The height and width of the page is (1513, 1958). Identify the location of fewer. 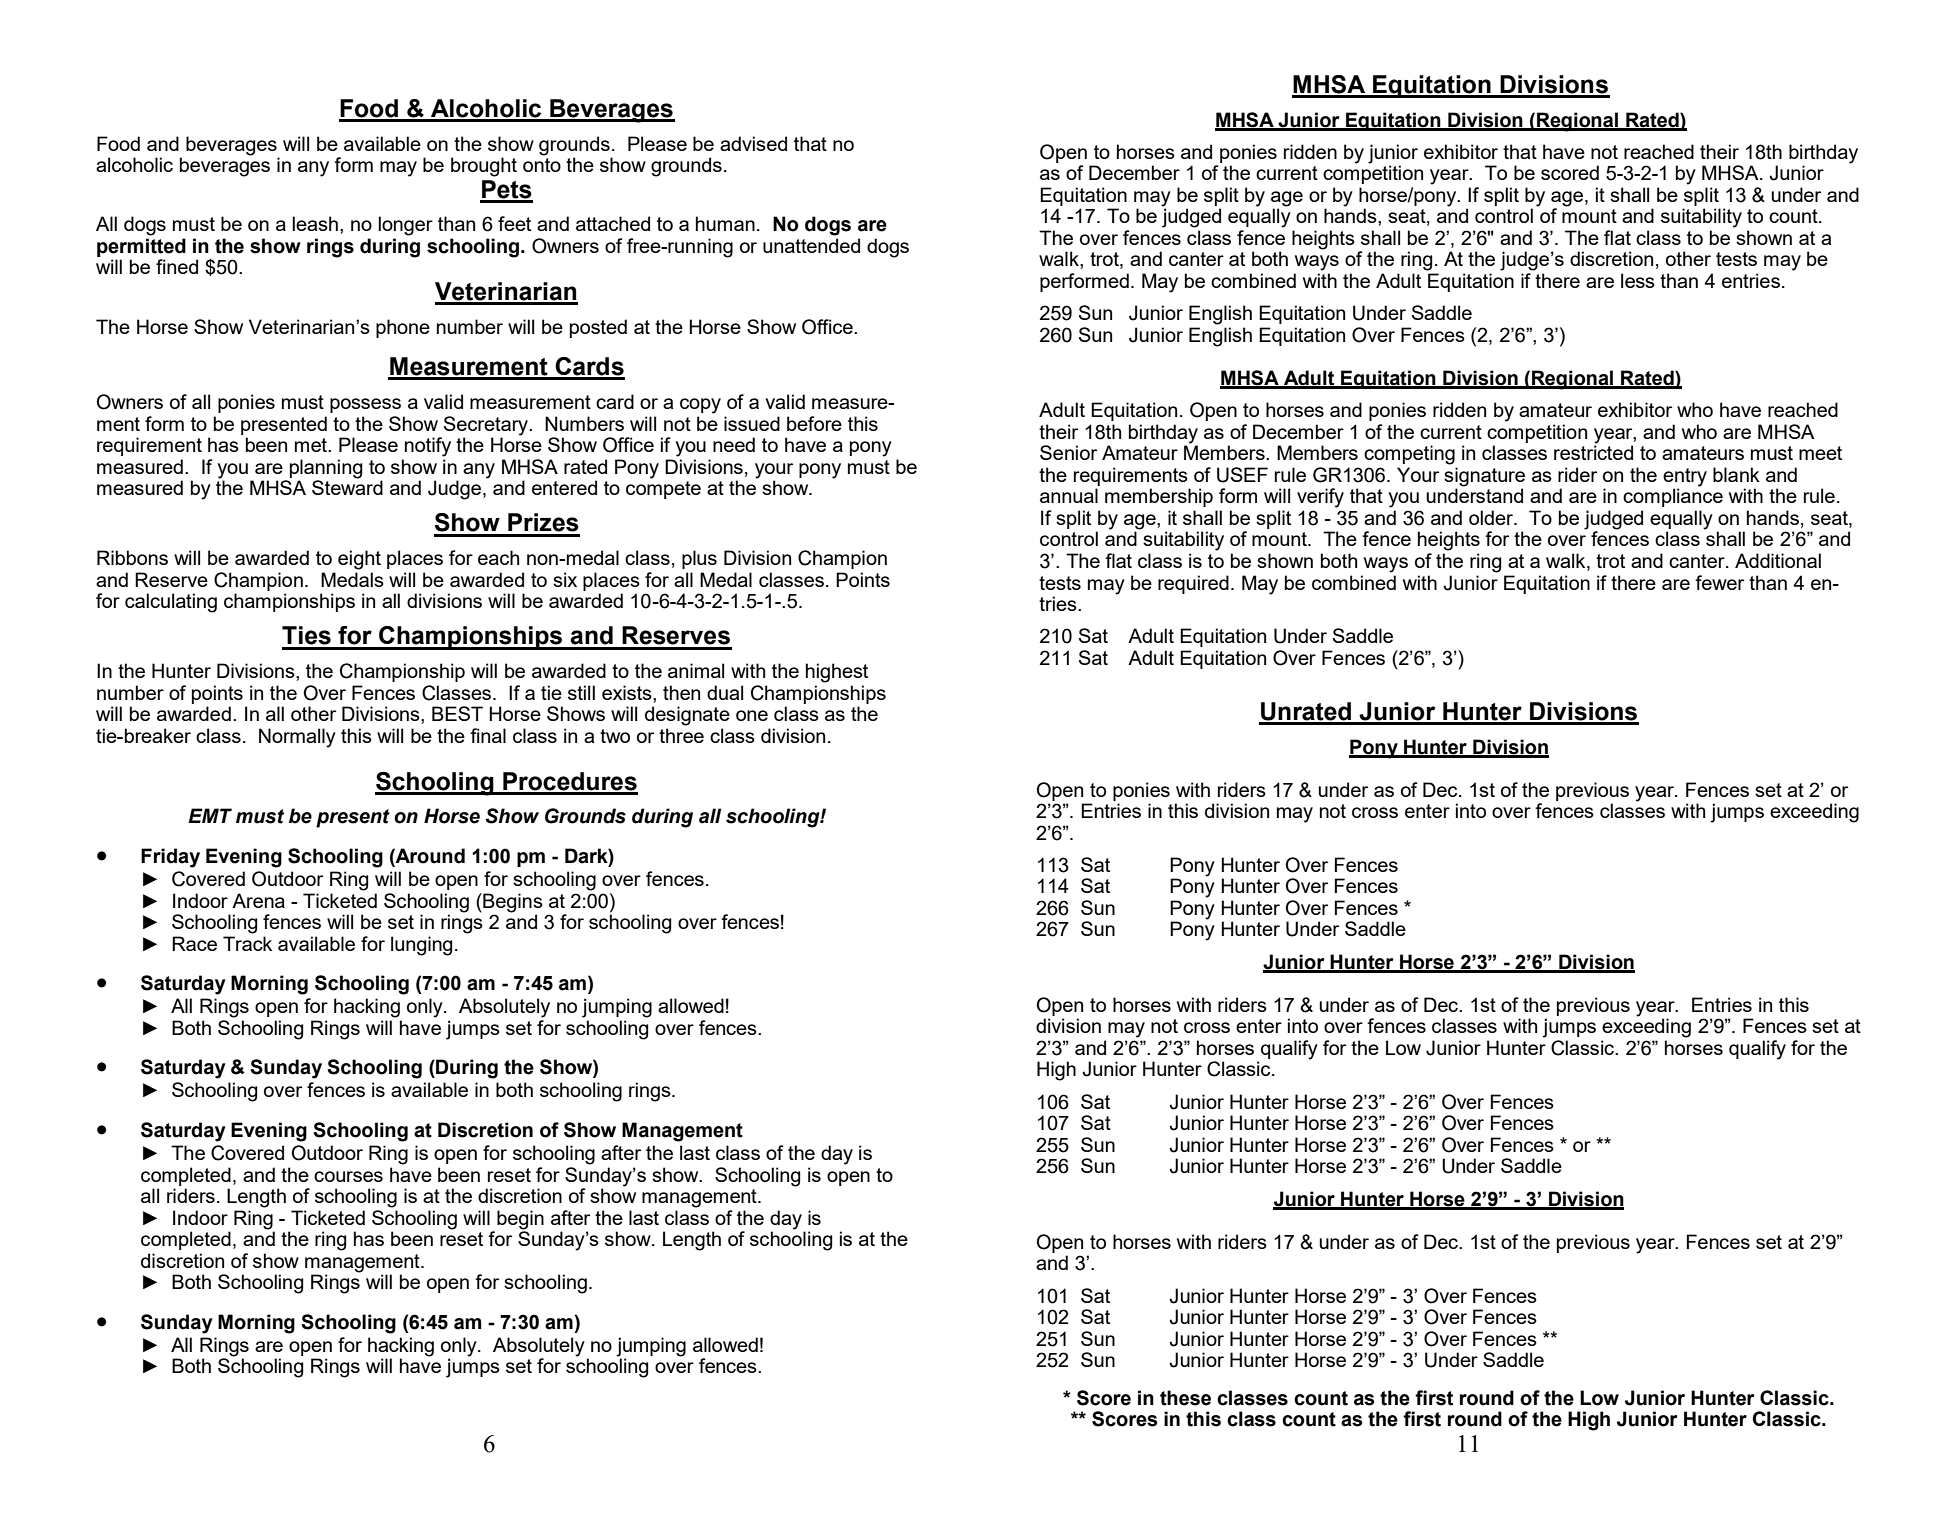
(1719, 582).
